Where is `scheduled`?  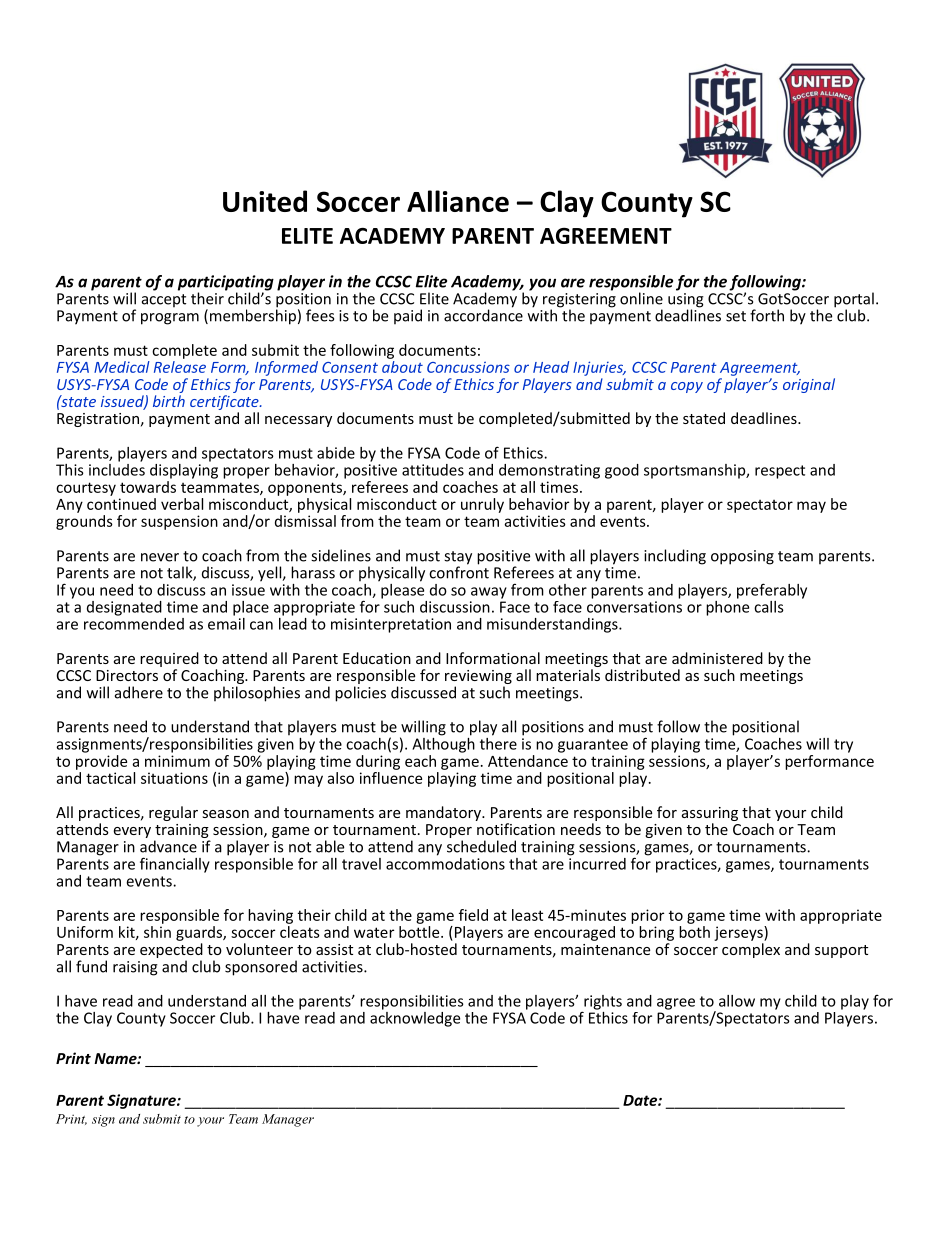
scheduled is located at coordinates (481, 846).
